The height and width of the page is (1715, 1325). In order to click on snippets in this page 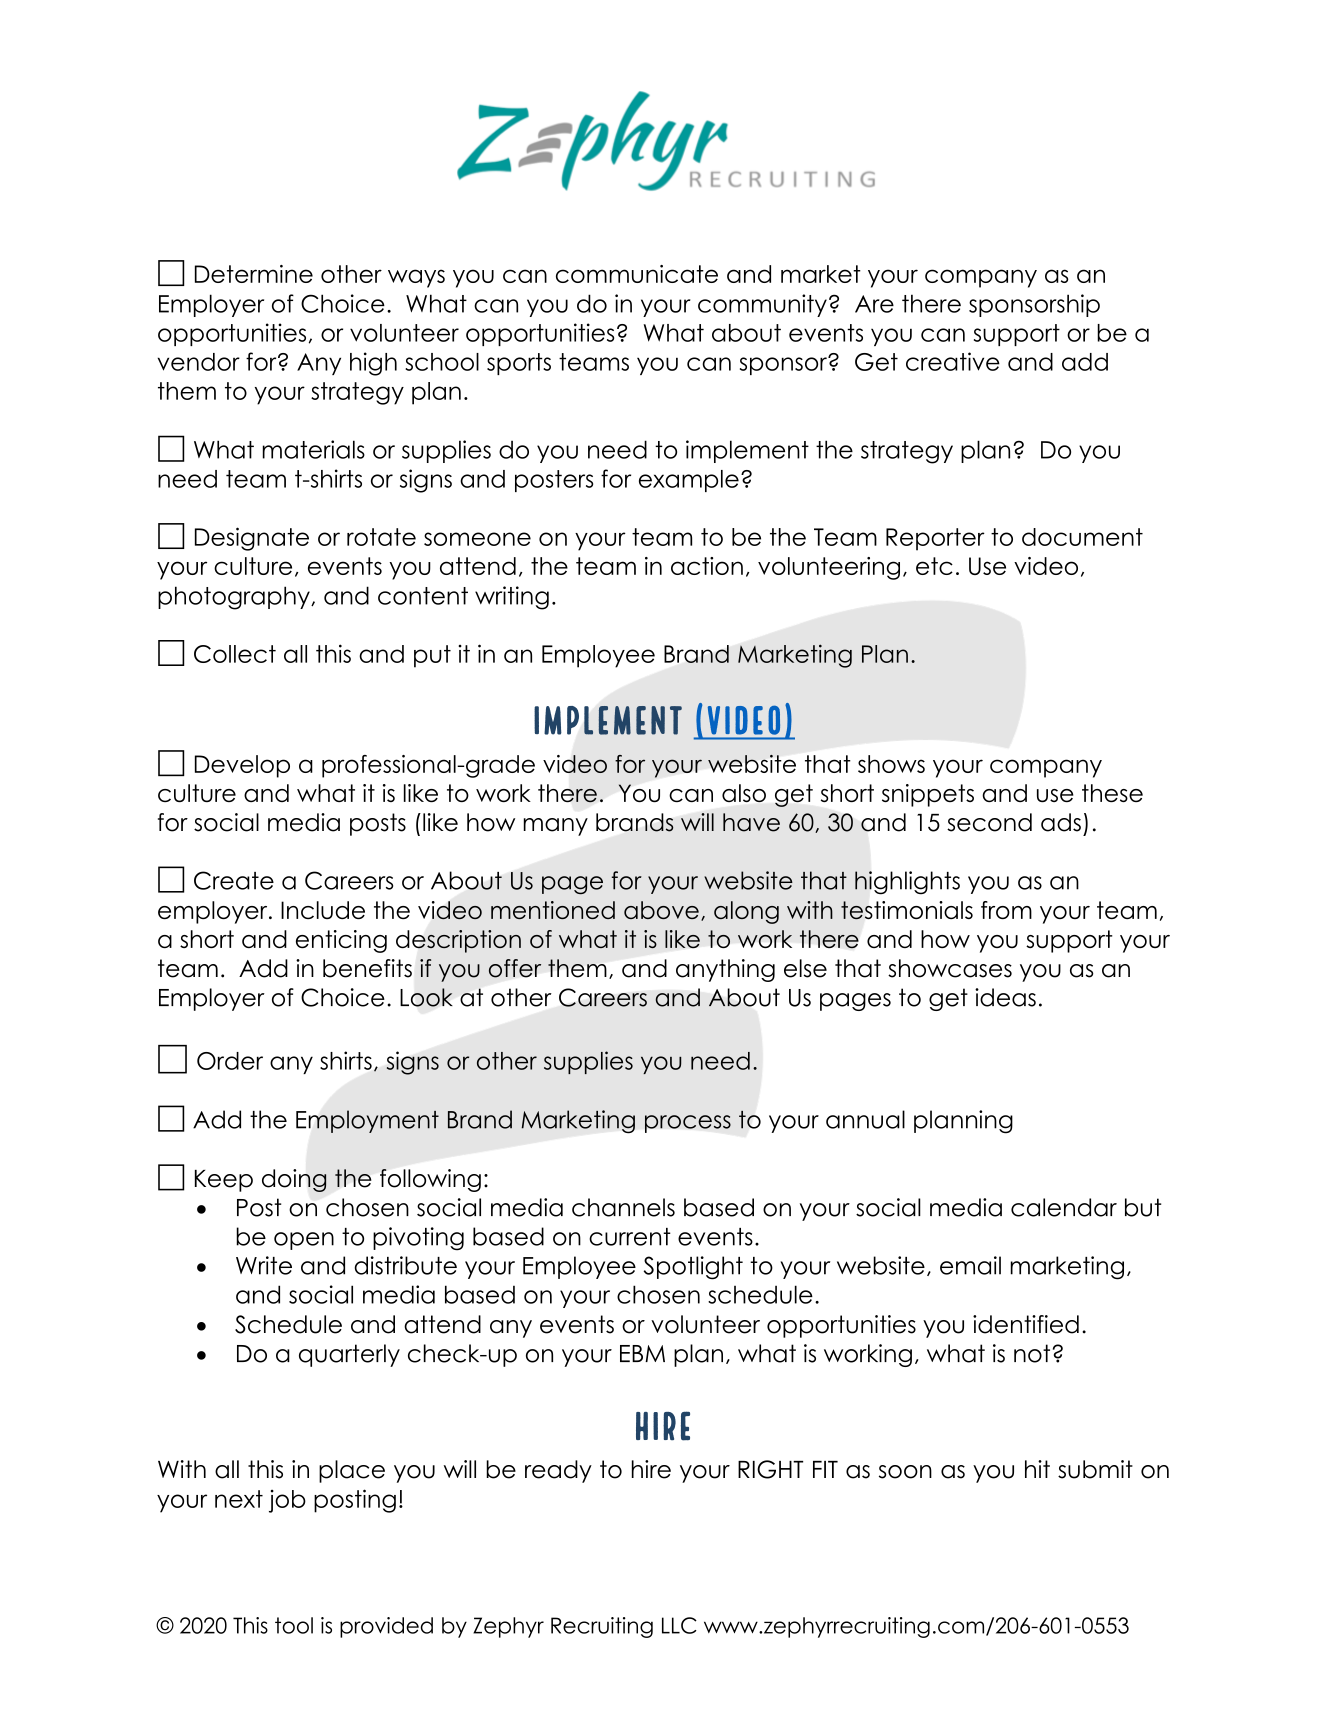, I will do `click(928, 795)`.
